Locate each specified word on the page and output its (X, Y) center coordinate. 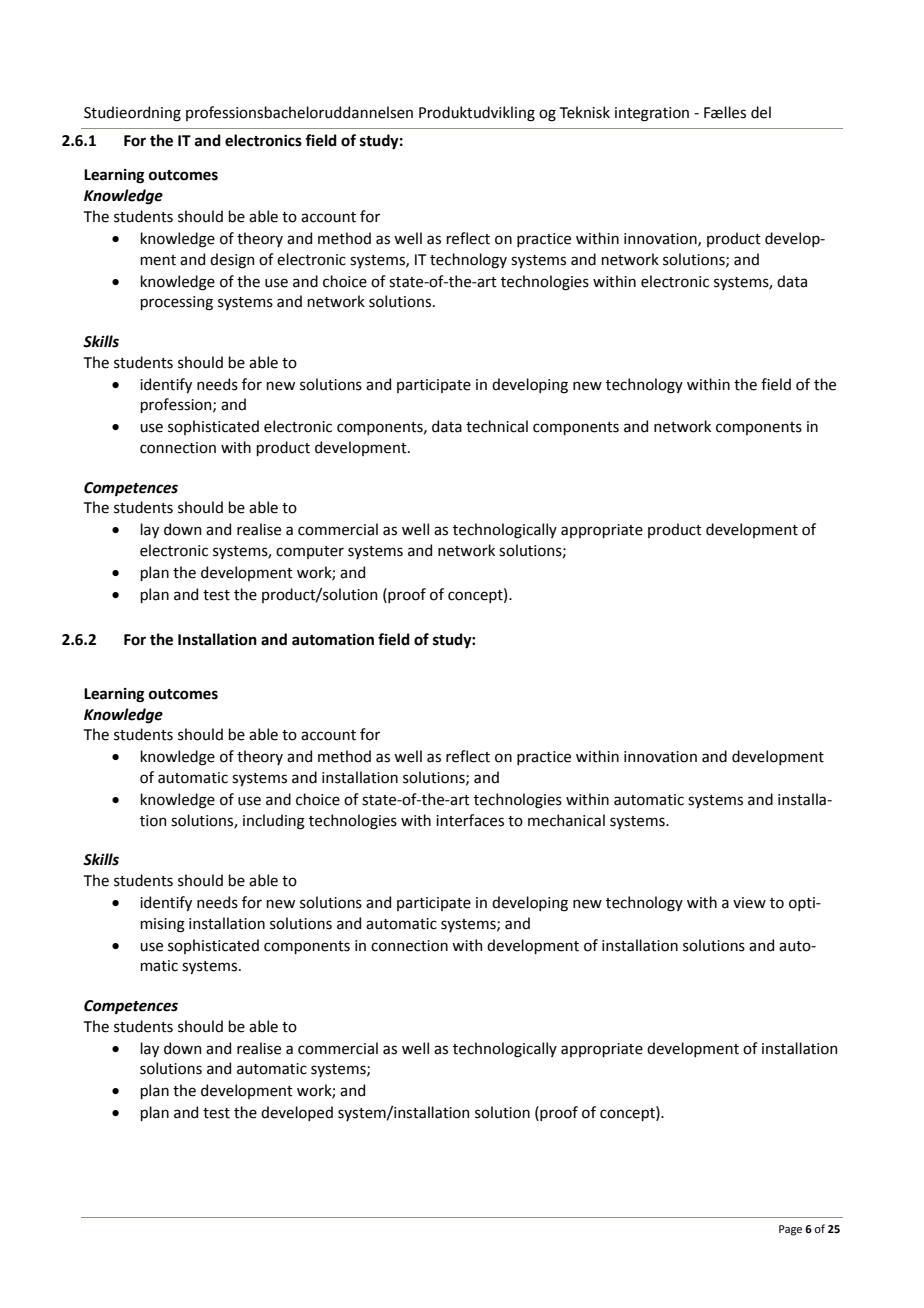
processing (176, 303)
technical (497, 426)
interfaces (470, 820)
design (232, 261)
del (761, 112)
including (274, 822)
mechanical (566, 820)
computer (310, 552)
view (749, 903)
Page (790, 1230)
